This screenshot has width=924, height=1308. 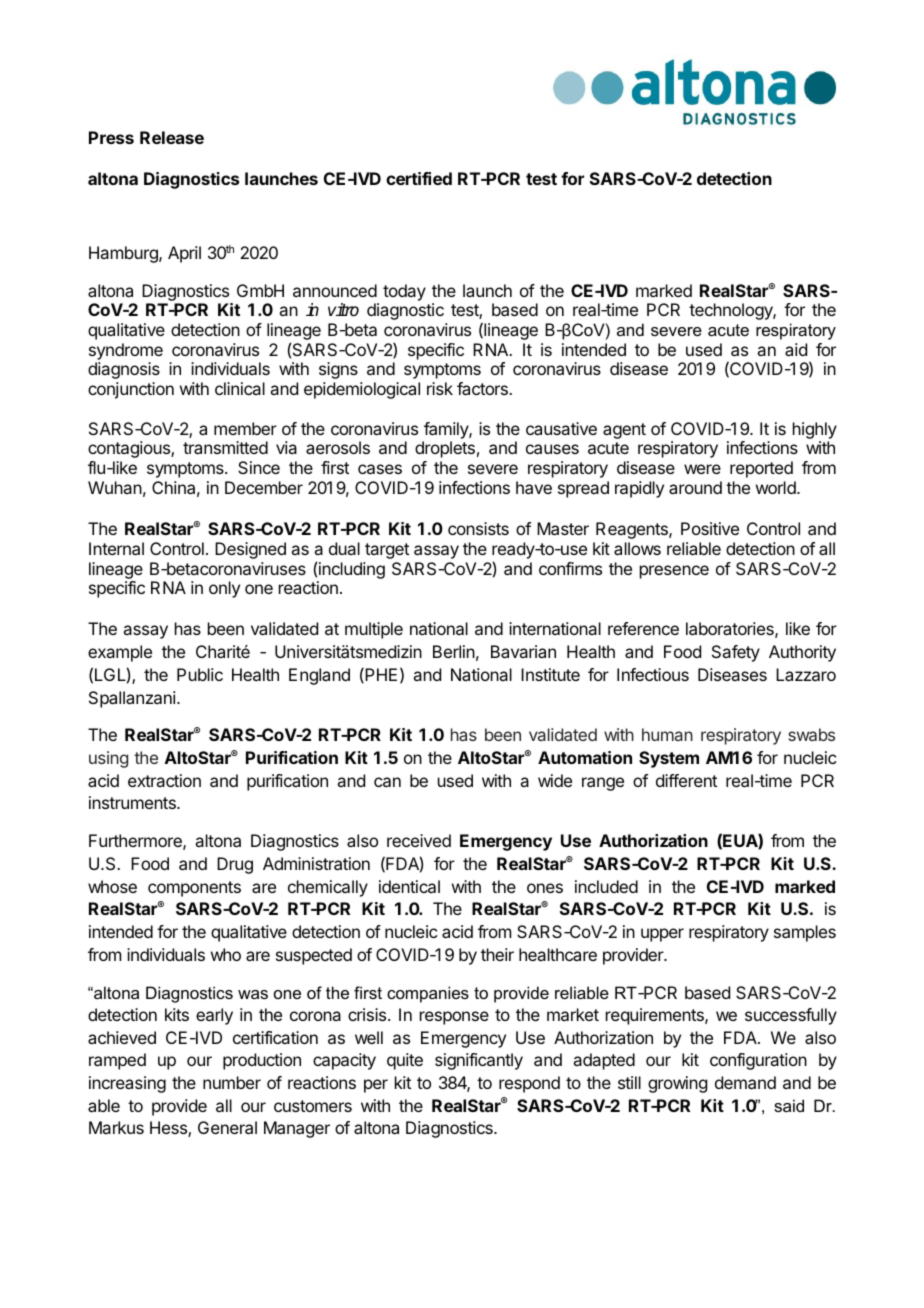 I want to click on certified, so click(x=419, y=178).
